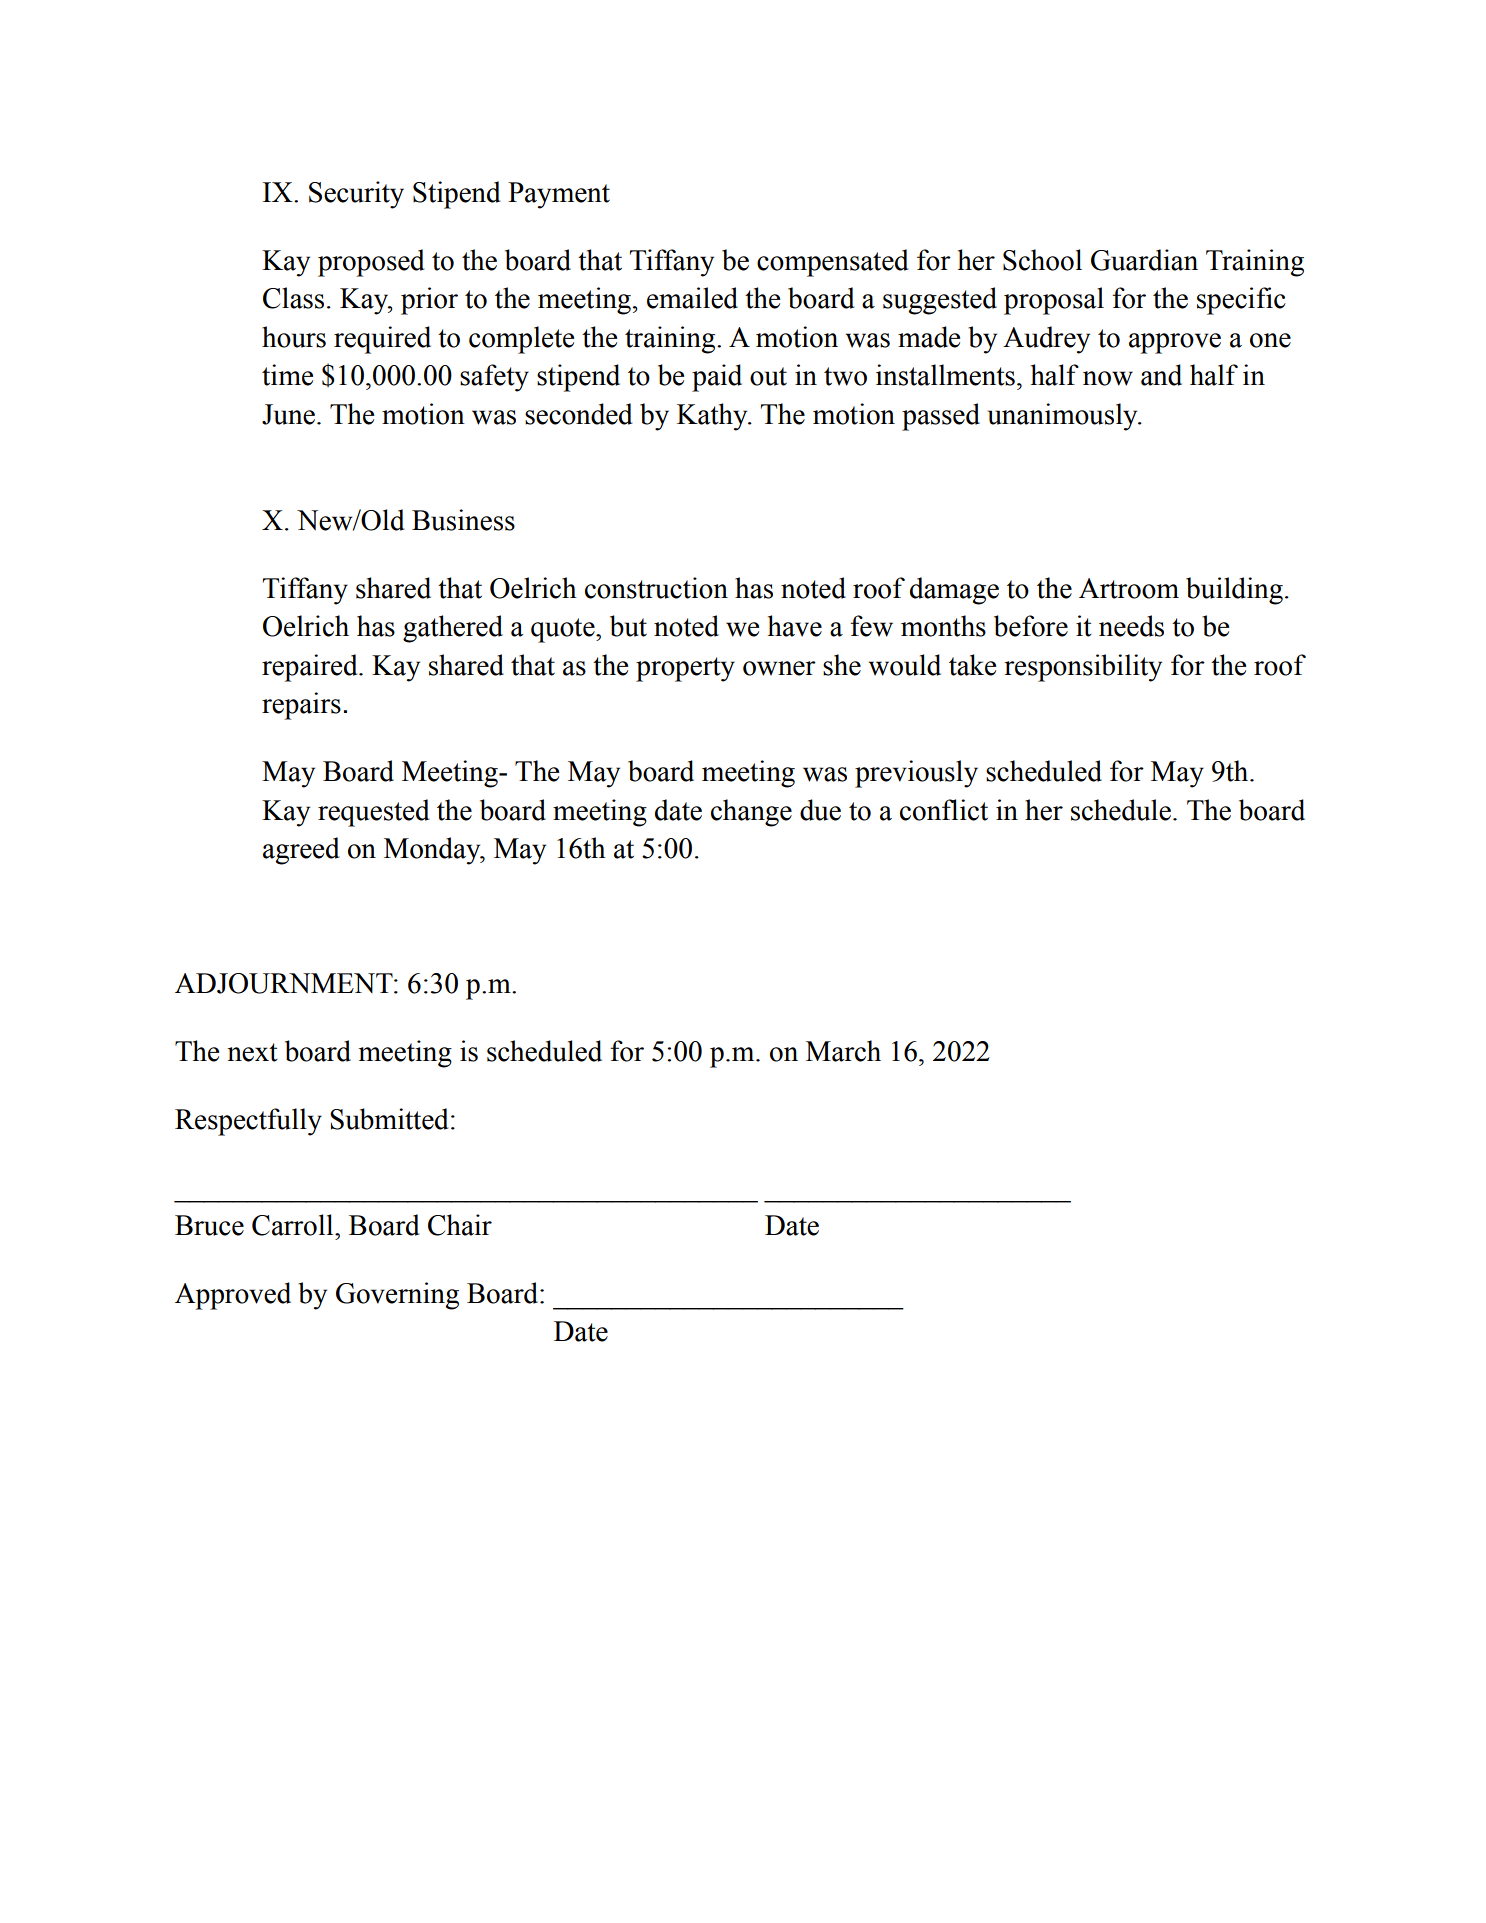 This document has width=1486, height=1923. What do you see at coordinates (1064, 417) in the document?
I see `unanimously` at bounding box center [1064, 417].
